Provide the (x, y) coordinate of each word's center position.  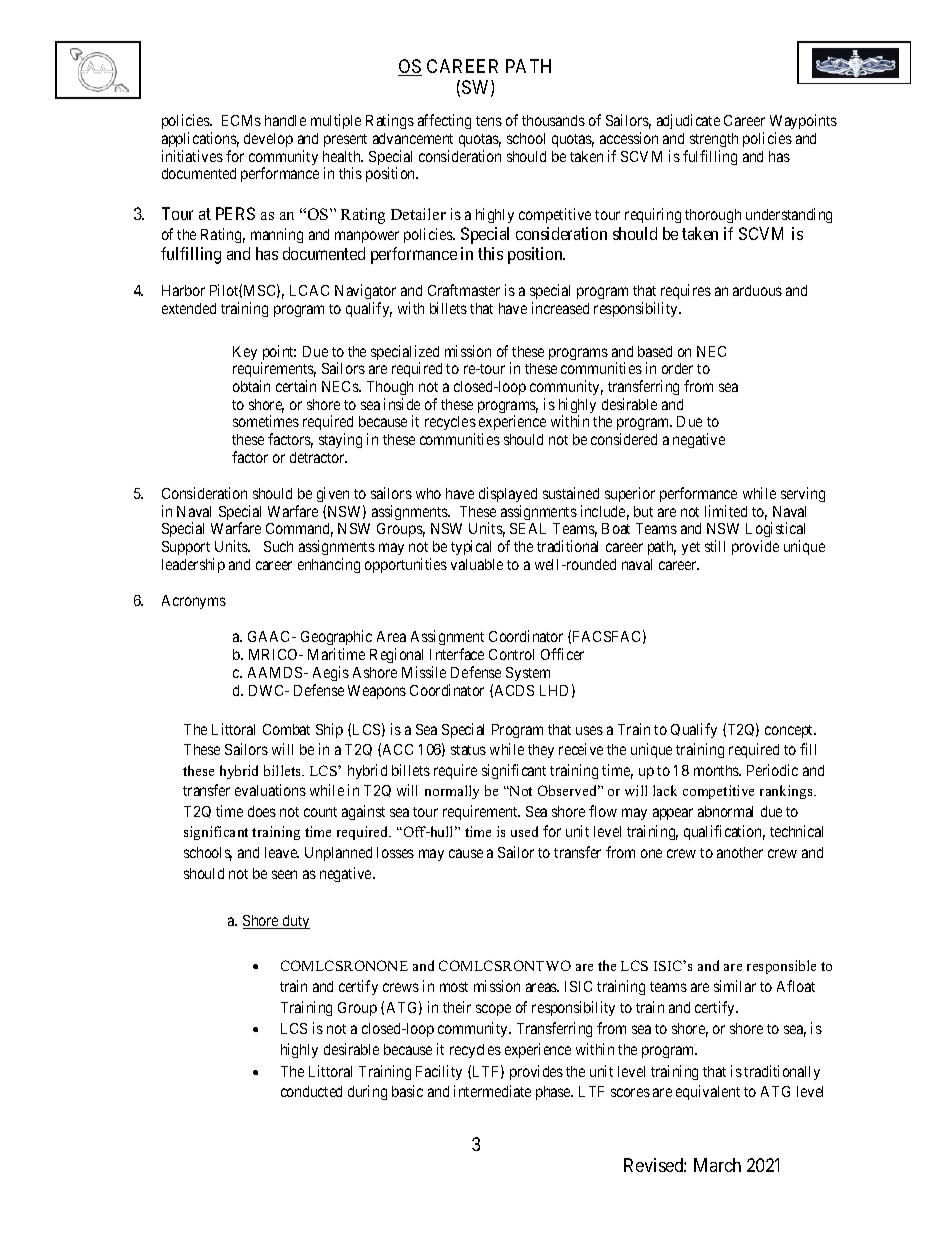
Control (511, 654)
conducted (311, 1091)
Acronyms (194, 602)
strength (714, 140)
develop (268, 140)
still (715, 546)
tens (489, 121)
